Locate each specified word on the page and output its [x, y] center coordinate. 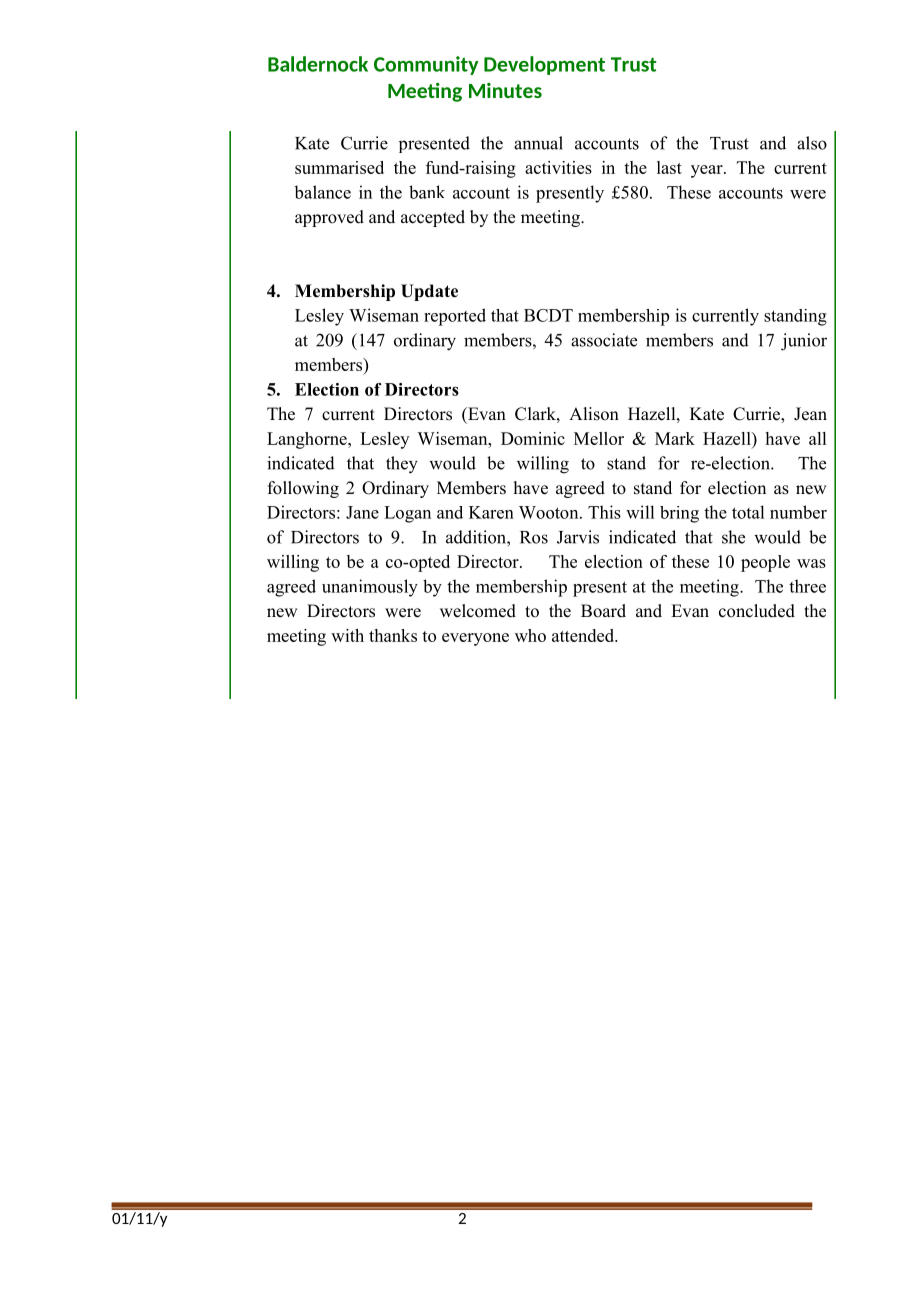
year [708, 171]
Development [544, 65]
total [748, 512]
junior [804, 342]
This [604, 512]
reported [455, 317]
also [812, 143]
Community [426, 65]
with [347, 635]
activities [558, 167]
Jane [362, 512]
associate [604, 340]
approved [329, 218]
